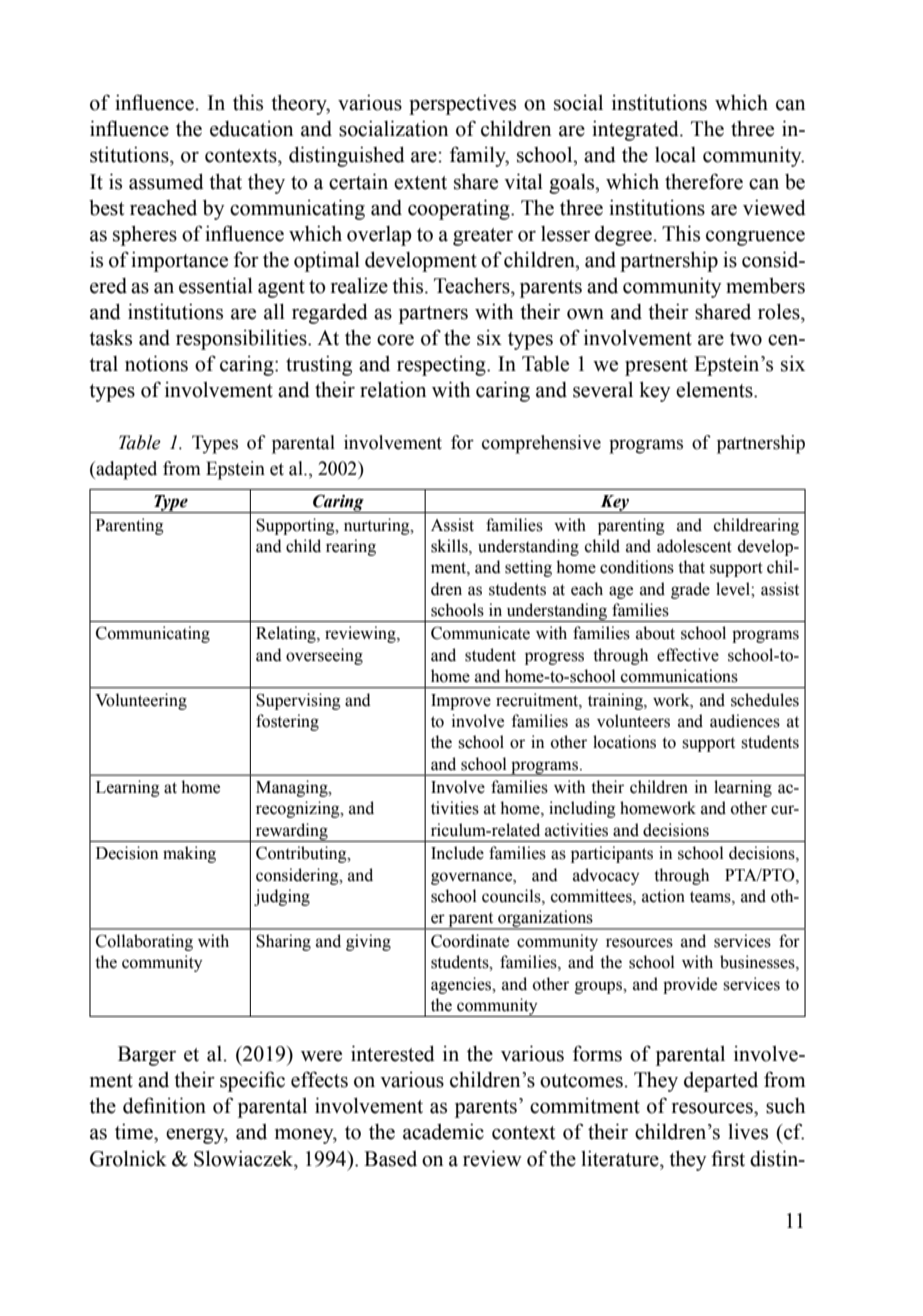 The height and width of the screenshot is (1316, 923). Describe the element at coordinates (688, 655) in the screenshot. I see `effective` at that location.
